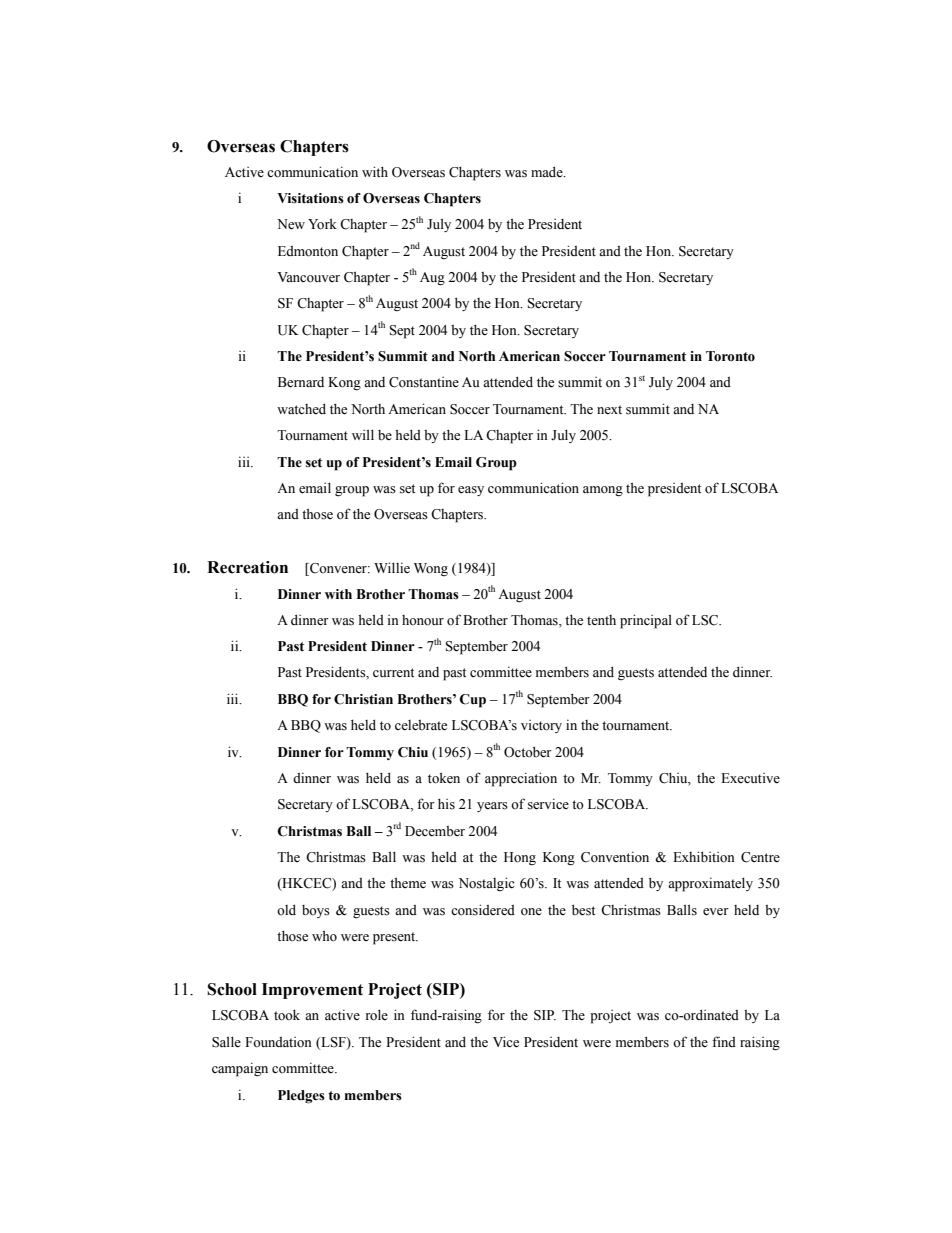 This screenshot has height=1233, width=952. Describe the element at coordinates (286, 909) in the screenshot. I see `old` at that location.
